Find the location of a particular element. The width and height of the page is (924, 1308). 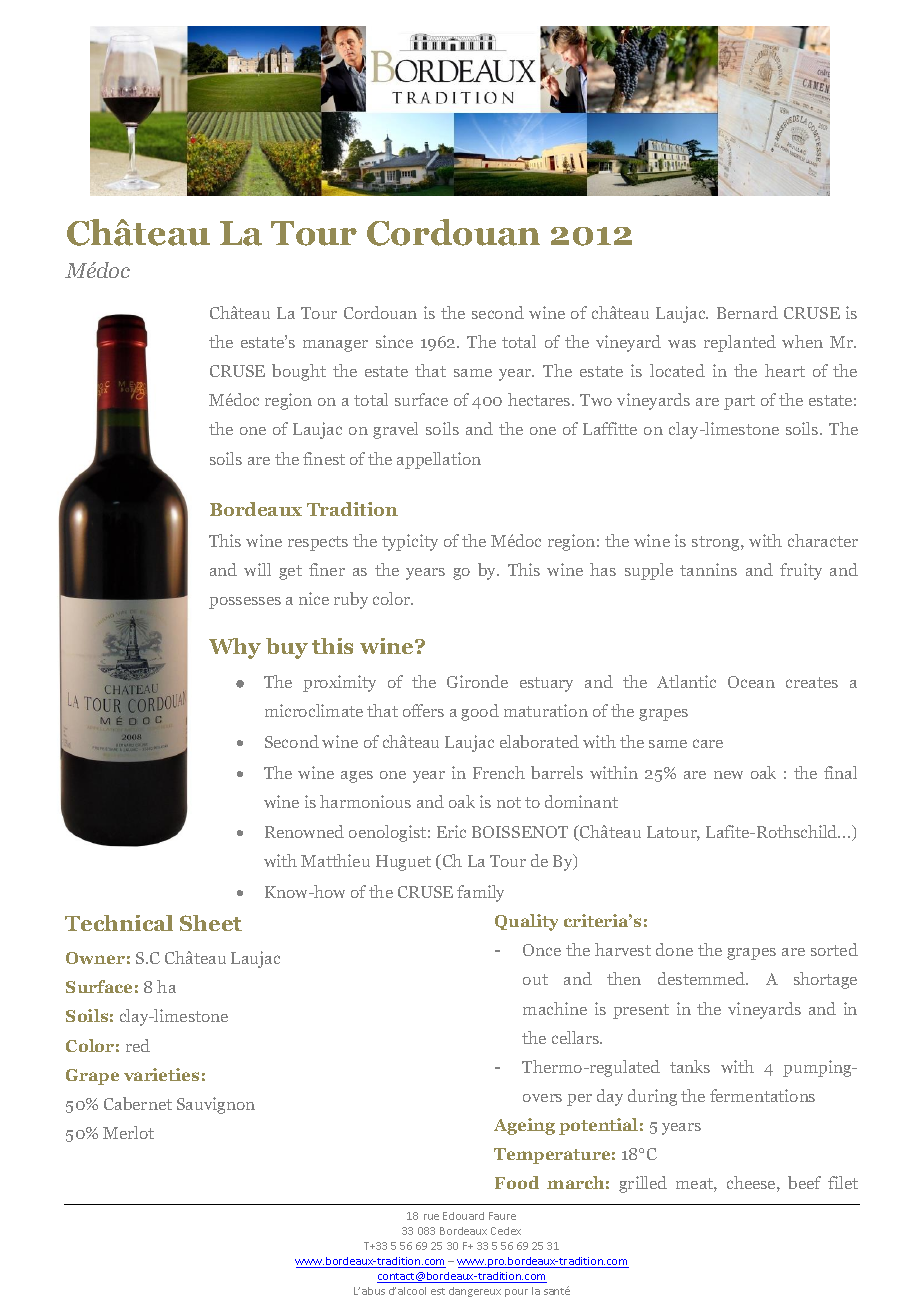

pour is located at coordinates (516, 1293).
